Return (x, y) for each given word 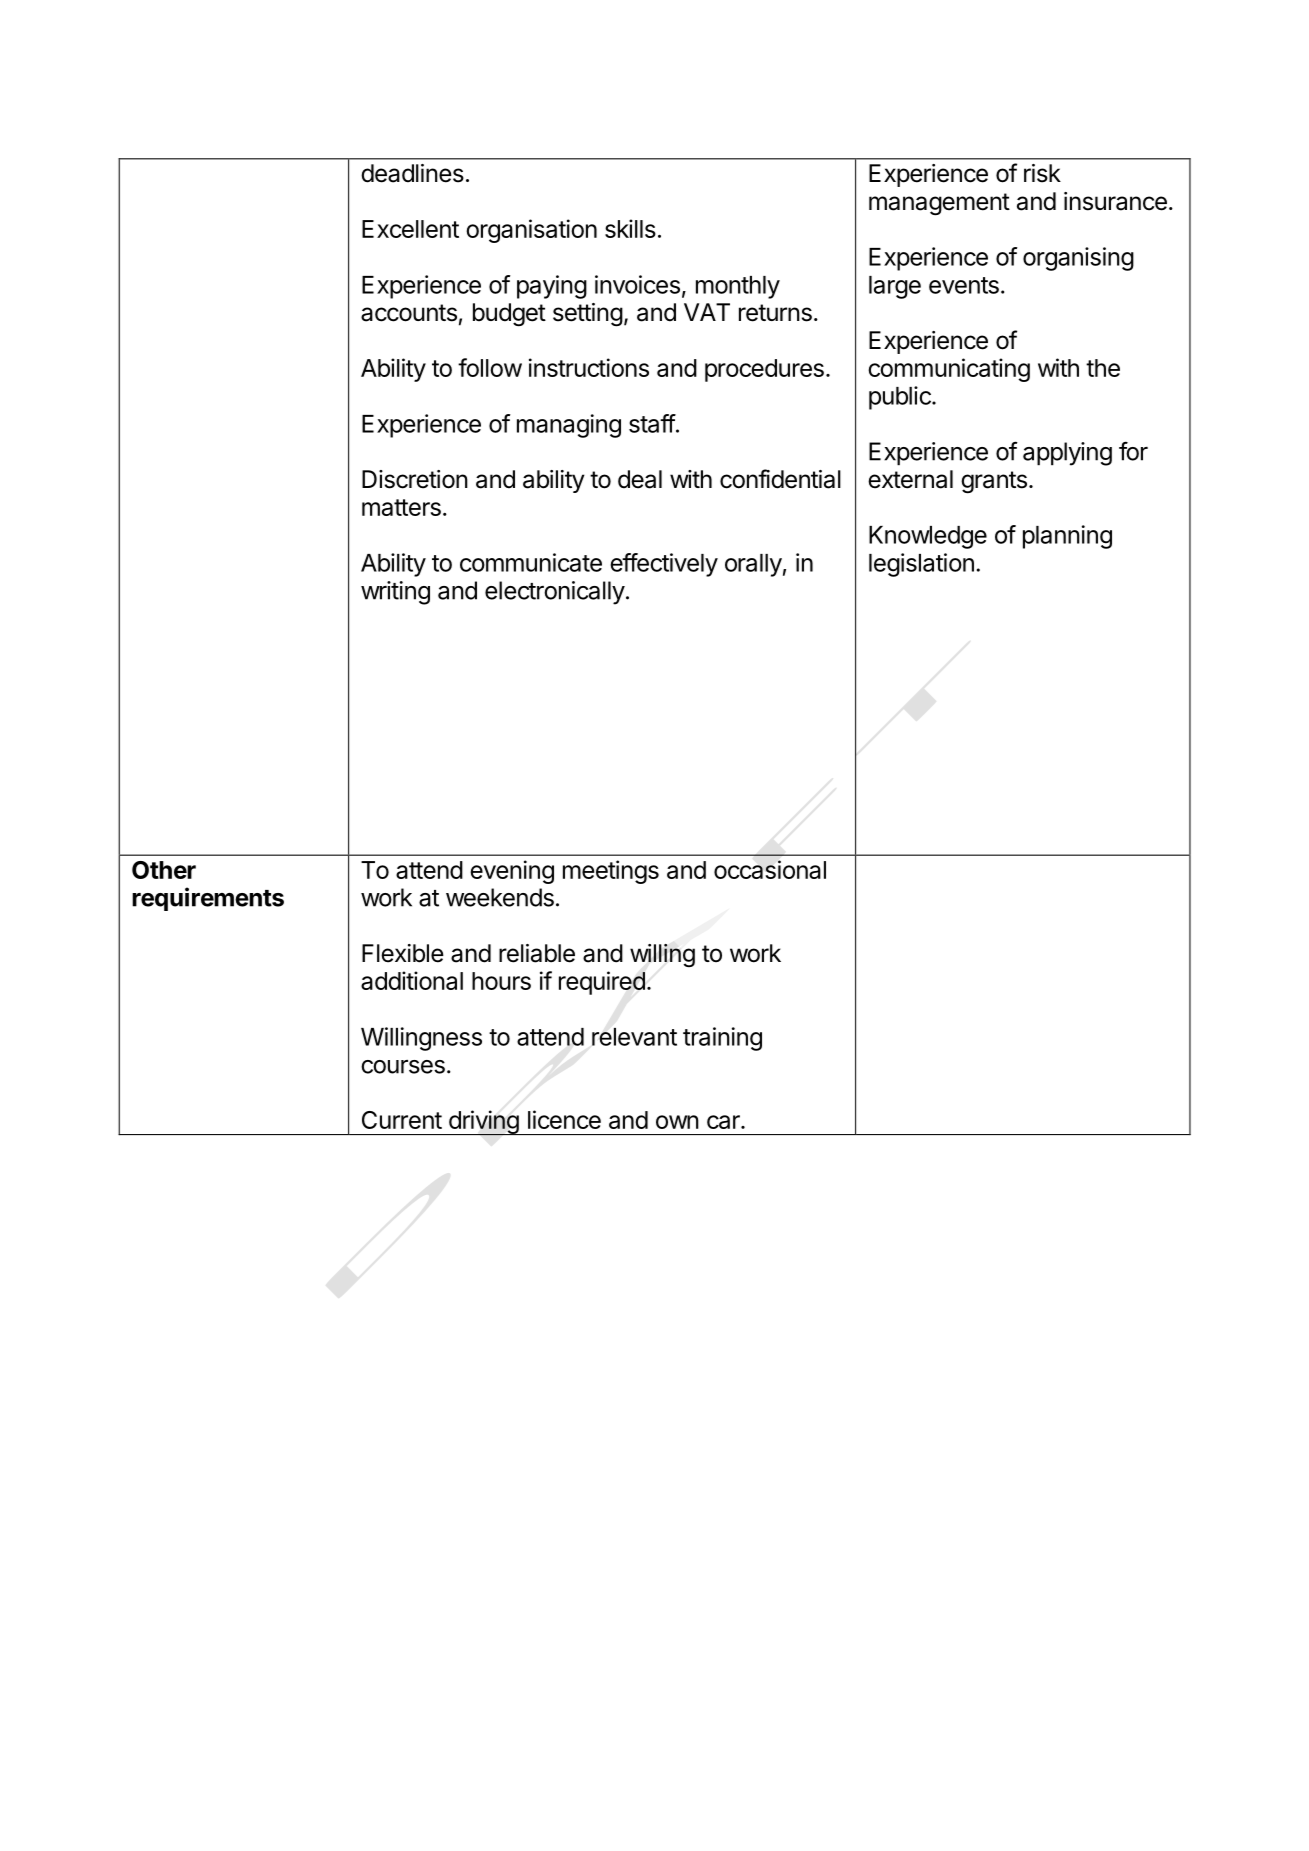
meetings (611, 872)
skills (630, 228)
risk (1042, 173)
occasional (770, 869)
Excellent (410, 229)
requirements (208, 899)
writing (395, 593)
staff (652, 423)
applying (1067, 454)
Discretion (415, 479)
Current (402, 1120)
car (724, 1122)
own (677, 1122)
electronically (555, 593)
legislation (921, 565)
